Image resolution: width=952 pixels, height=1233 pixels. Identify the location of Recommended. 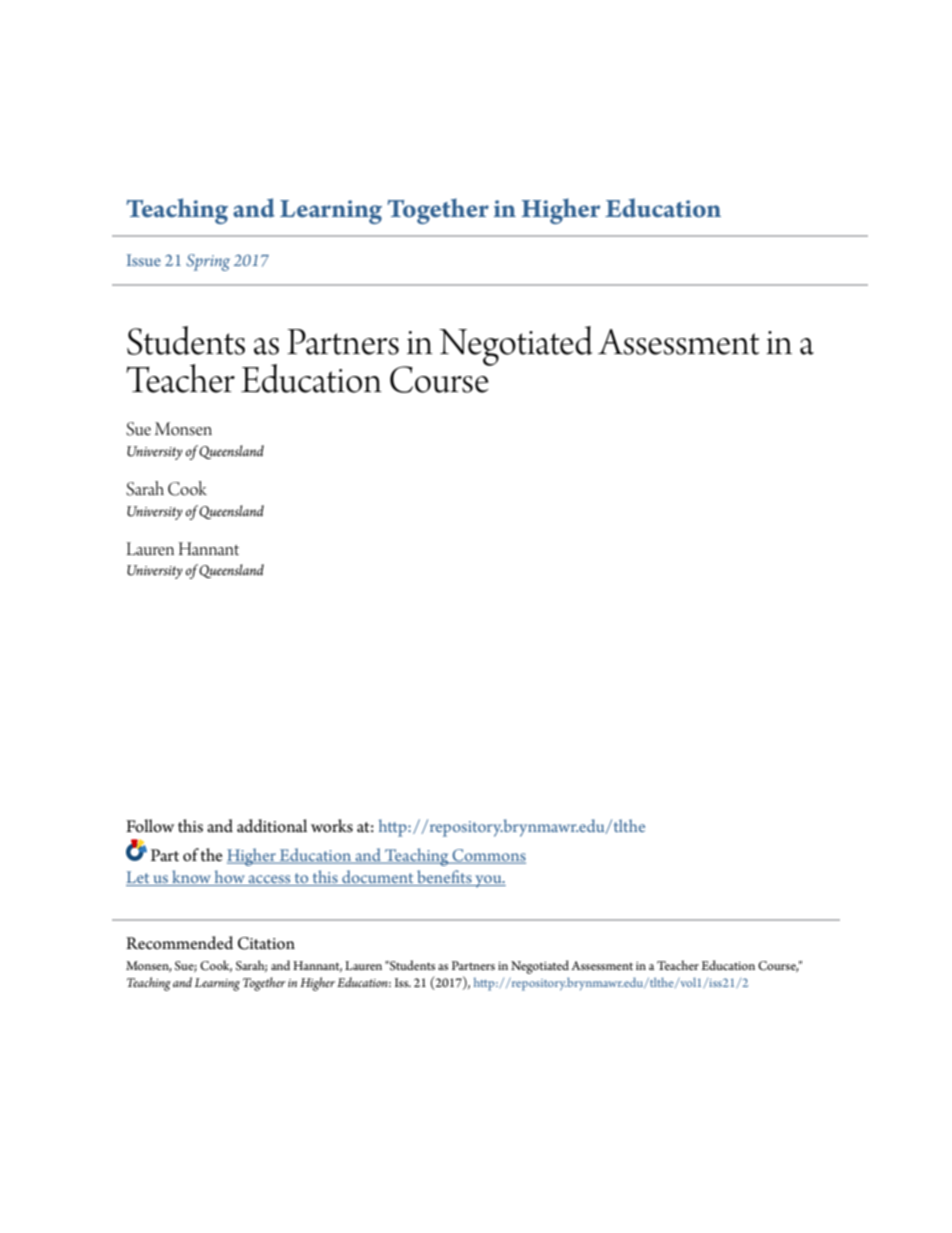
(179, 943).
